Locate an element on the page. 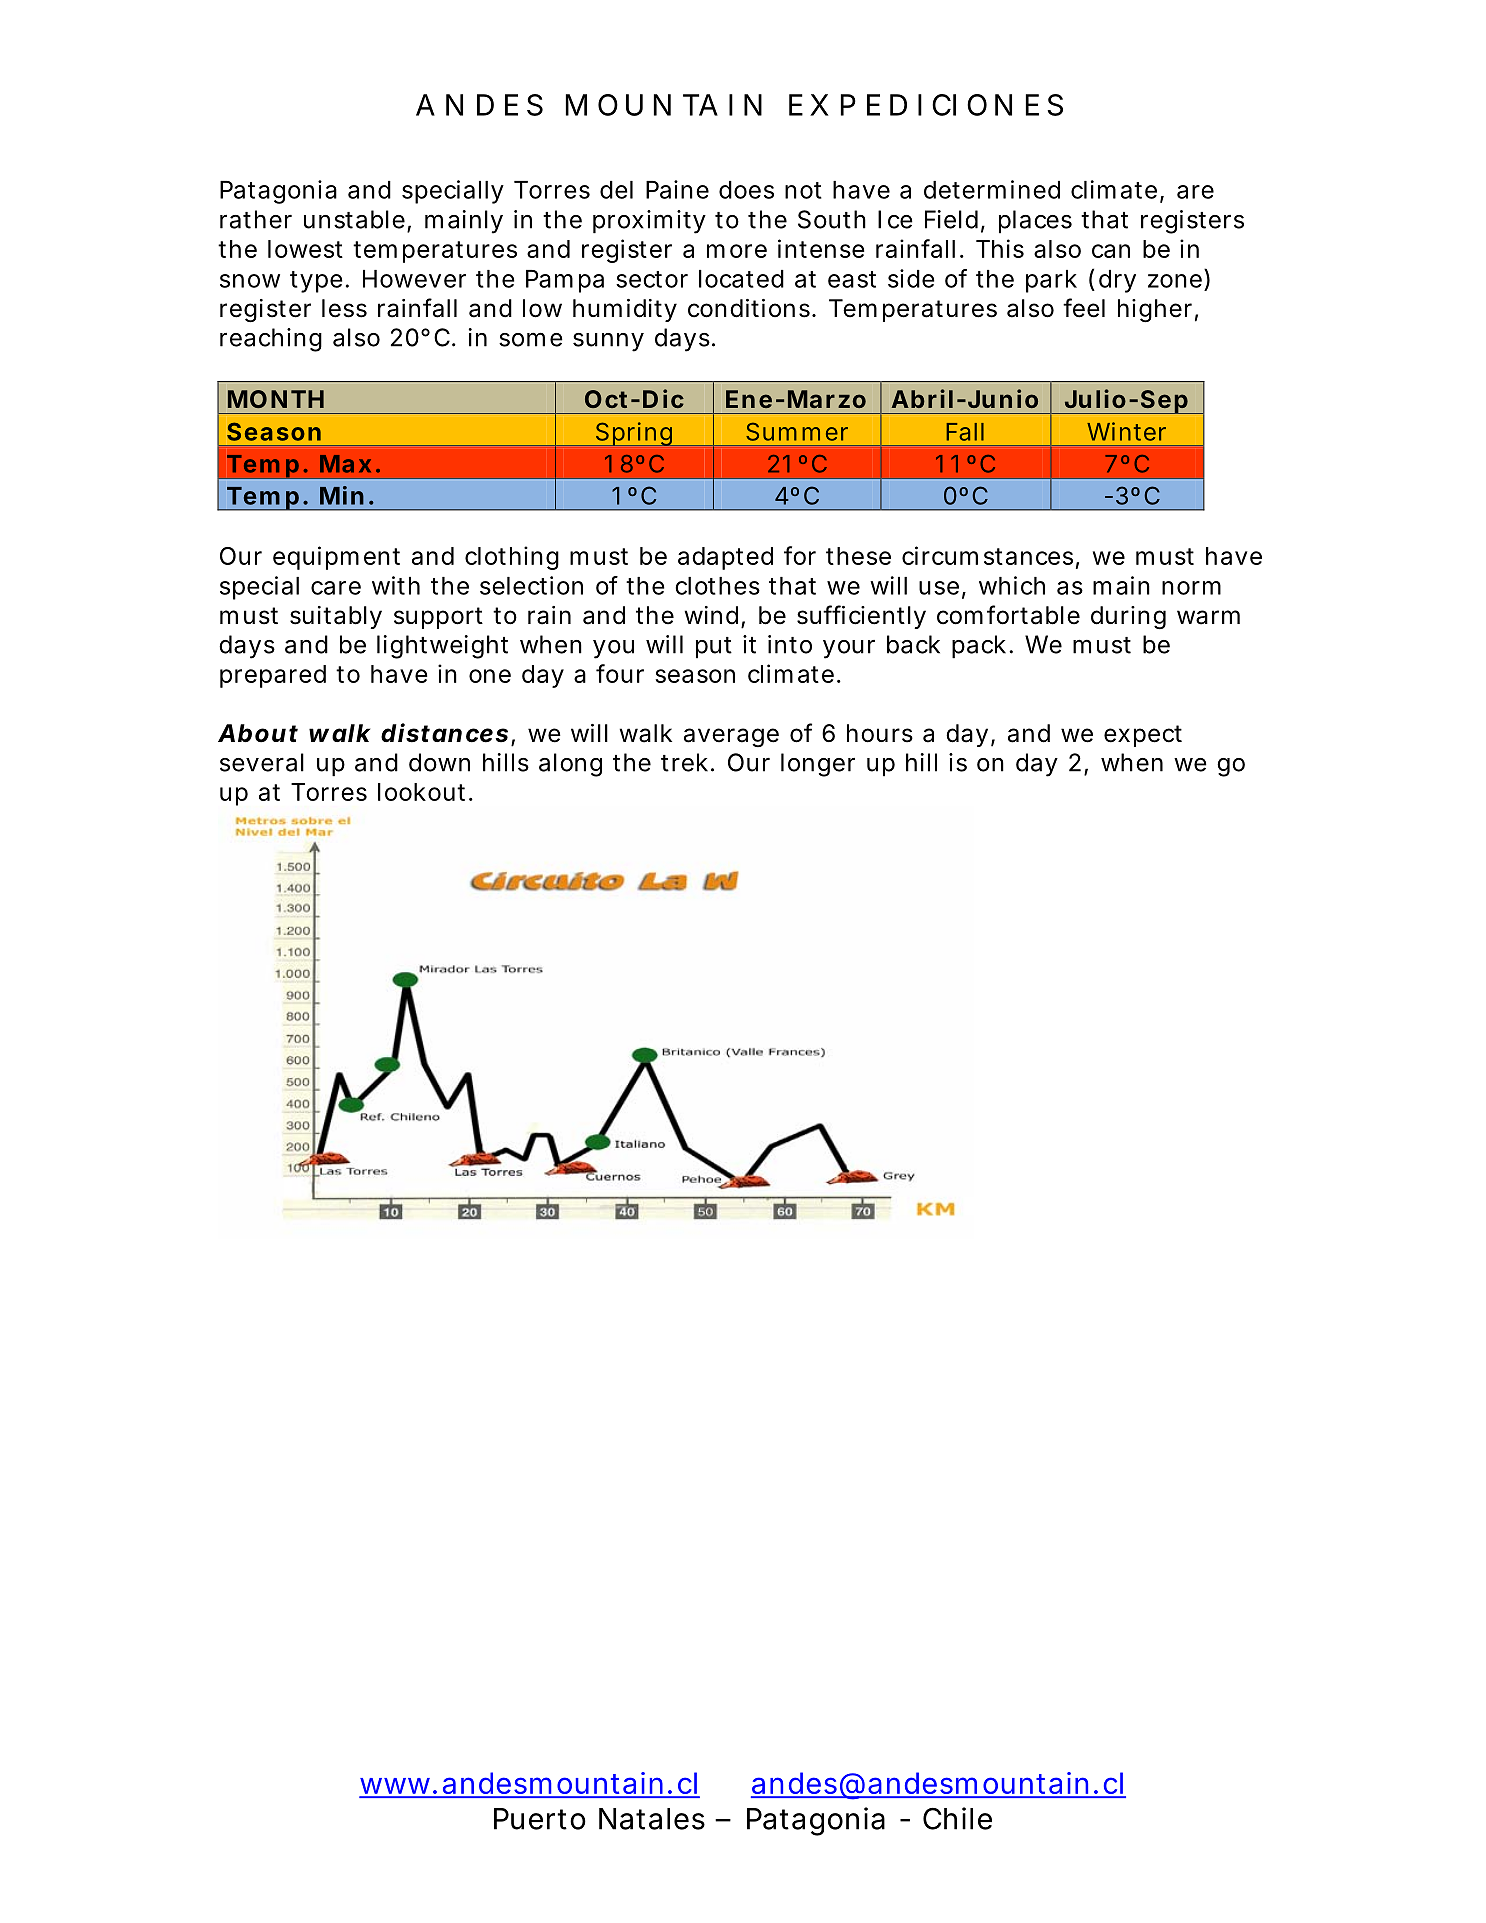 The image size is (1486, 1923). expect is located at coordinates (1143, 736).
